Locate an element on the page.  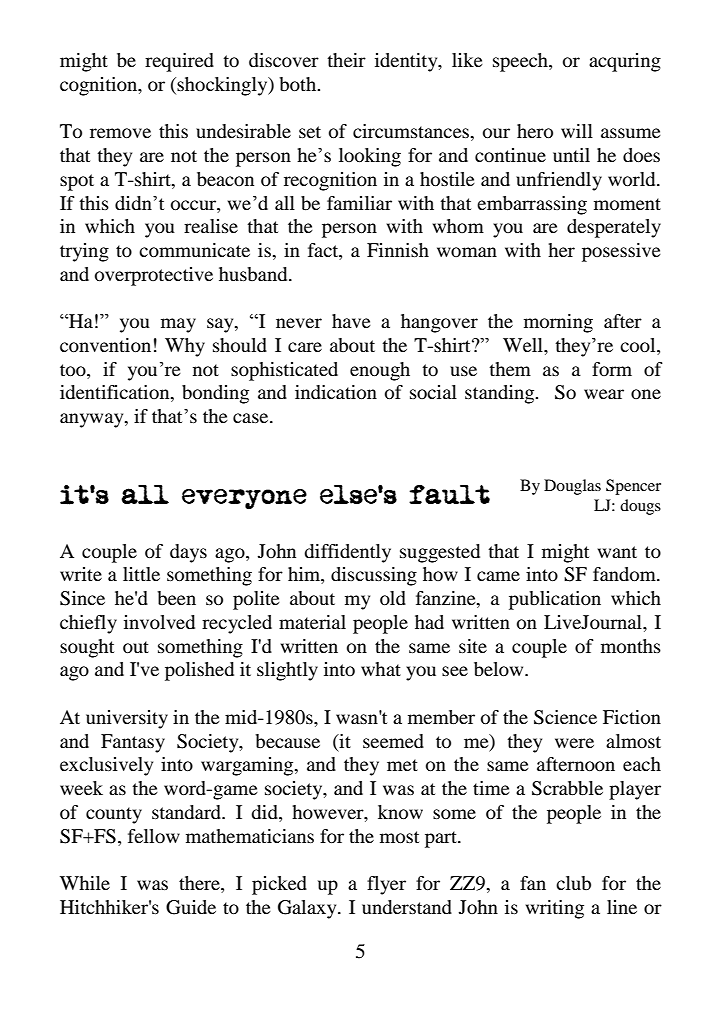
enough is located at coordinates (380, 371).
